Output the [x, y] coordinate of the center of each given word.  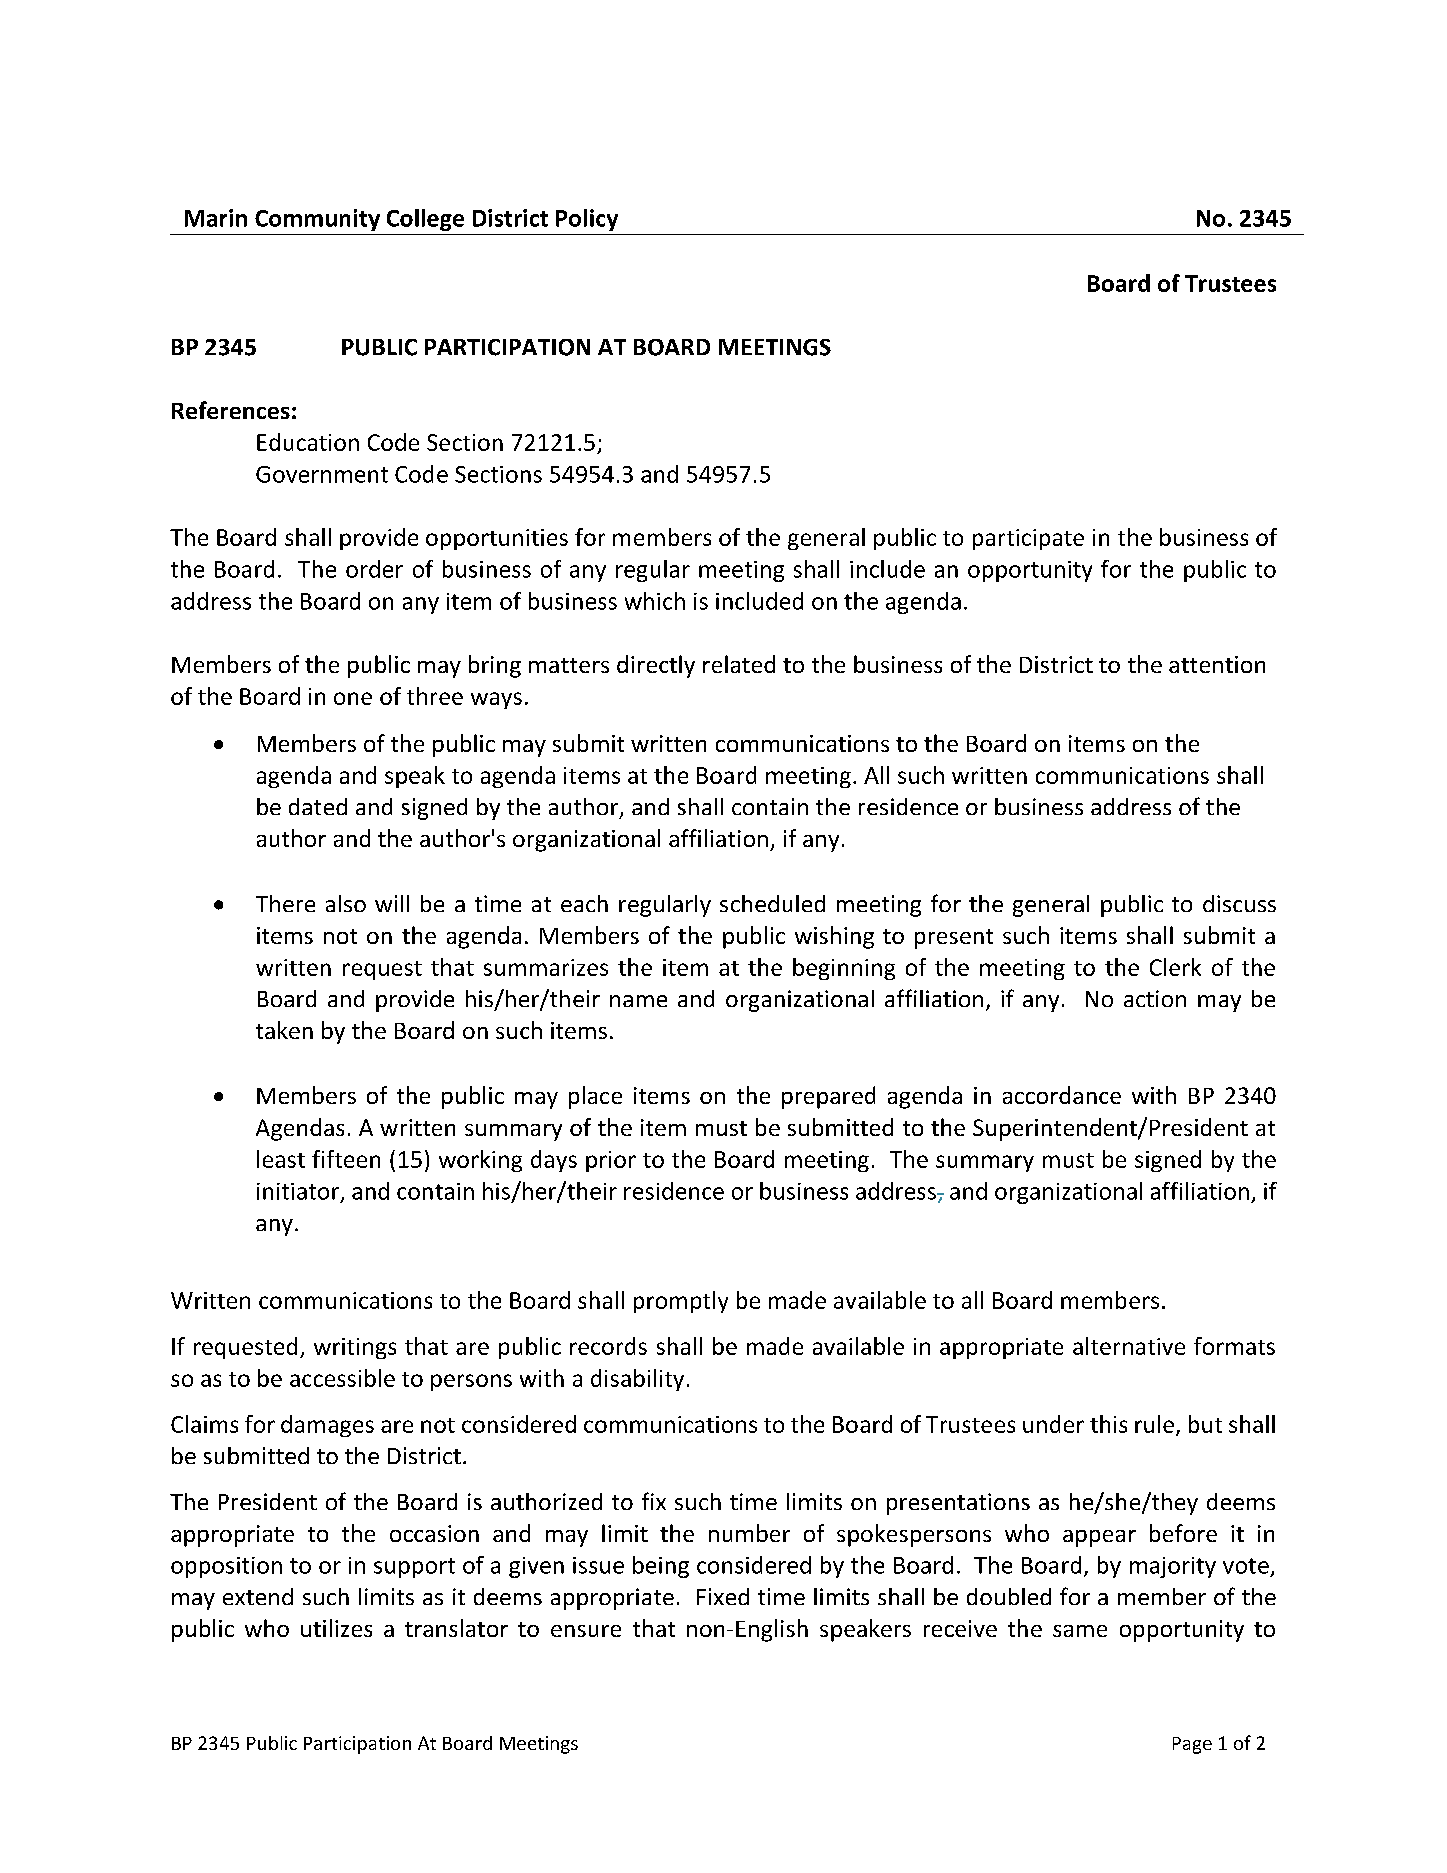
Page [1192, 1745]
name [638, 1001]
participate [1028, 539]
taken [284, 1030]
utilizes [336, 1628]
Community [317, 220]
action [1155, 998]
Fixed [723, 1596]
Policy [587, 220]
